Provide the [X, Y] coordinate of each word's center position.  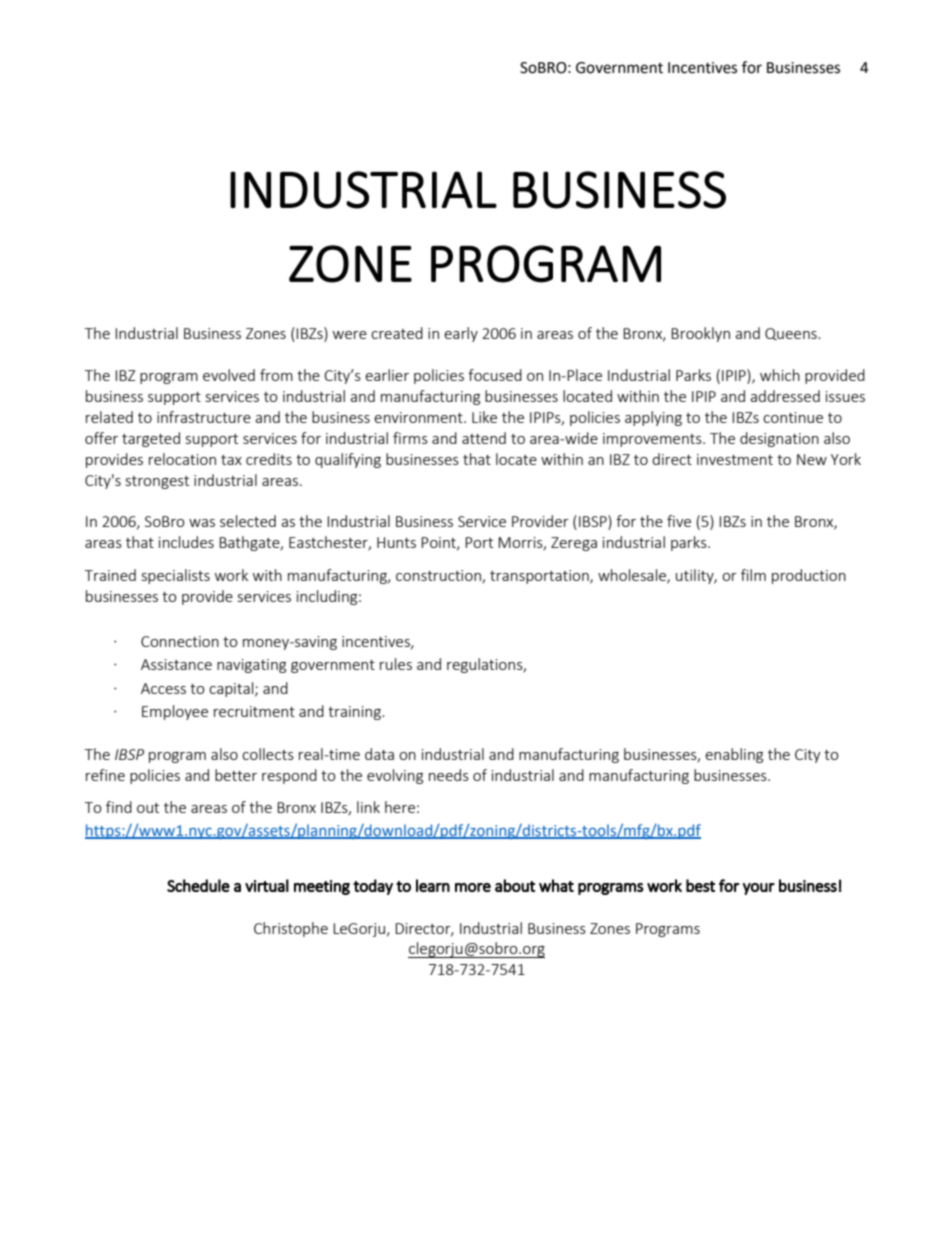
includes [186, 542]
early [461, 334]
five [679, 521]
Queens [792, 334]
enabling [734, 755]
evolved [229, 375]
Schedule [198, 885]
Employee [175, 712]
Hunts [396, 542]
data [379, 754]
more [473, 887]
